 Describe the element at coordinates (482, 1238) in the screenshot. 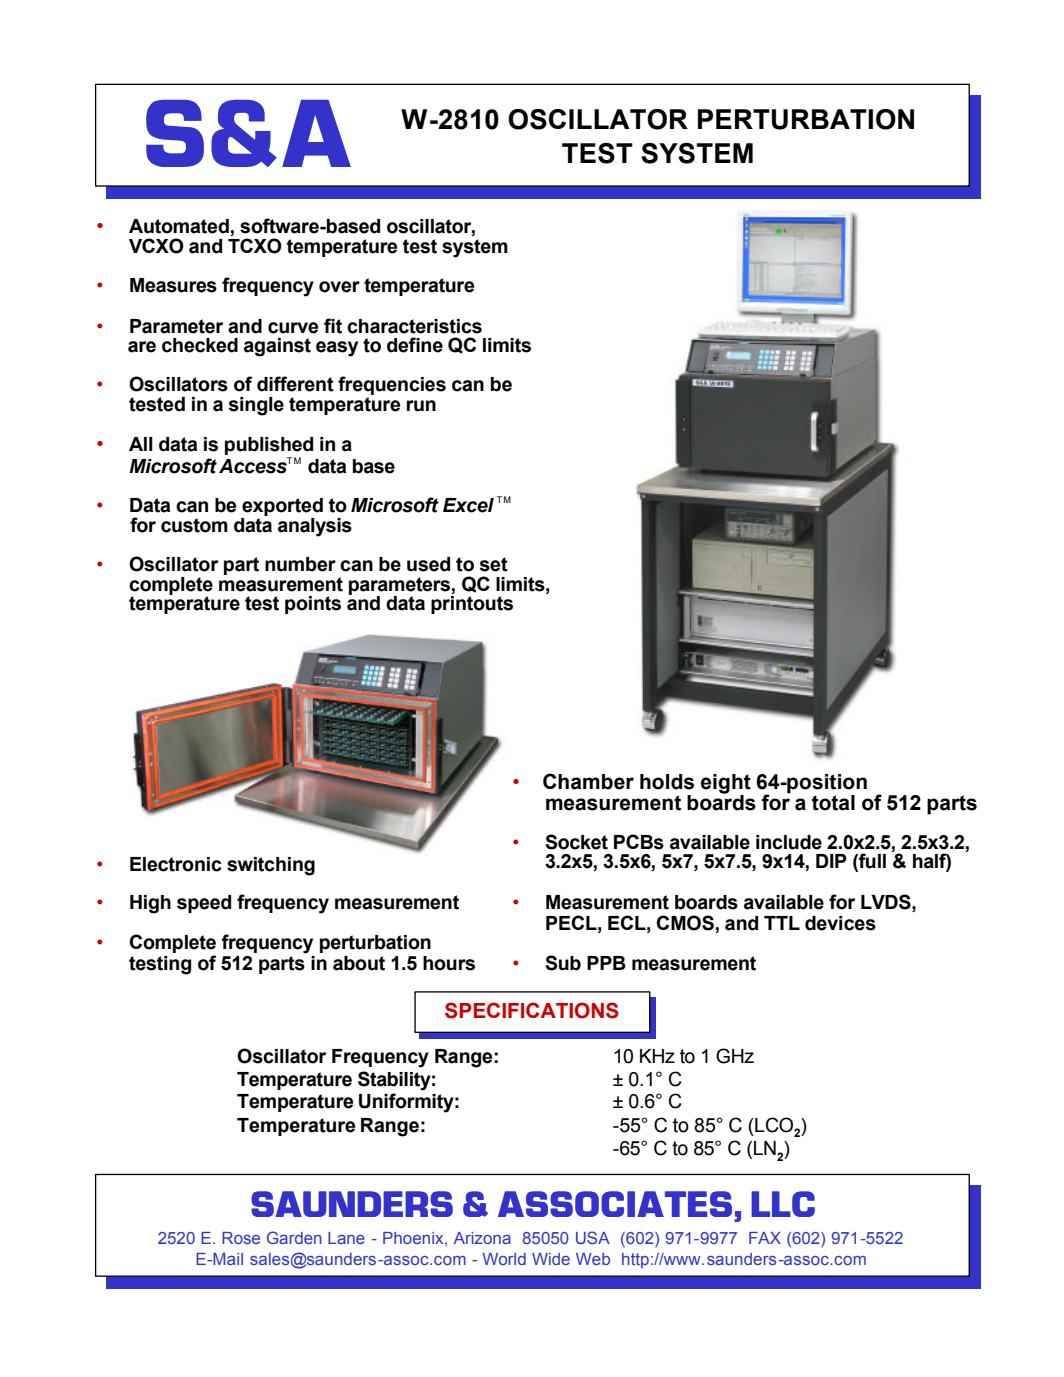

I see `Arizona` at that location.
